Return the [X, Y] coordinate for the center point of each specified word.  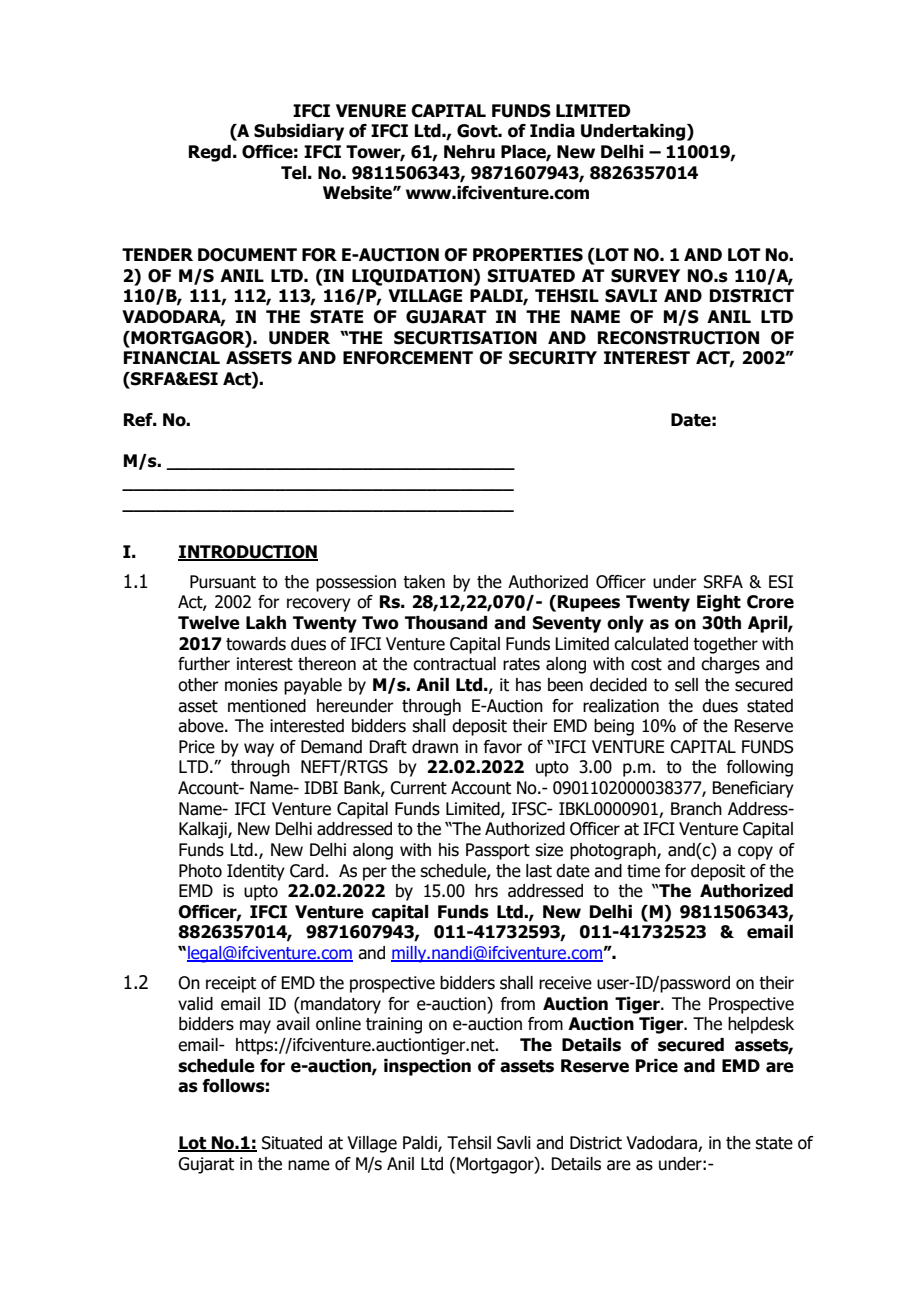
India [552, 131]
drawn [435, 747]
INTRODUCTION [248, 553]
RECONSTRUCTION [678, 338]
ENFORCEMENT [408, 358]
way [259, 750]
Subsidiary [299, 132]
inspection [427, 1067]
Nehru [469, 152]
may [255, 1027]
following [759, 768]
